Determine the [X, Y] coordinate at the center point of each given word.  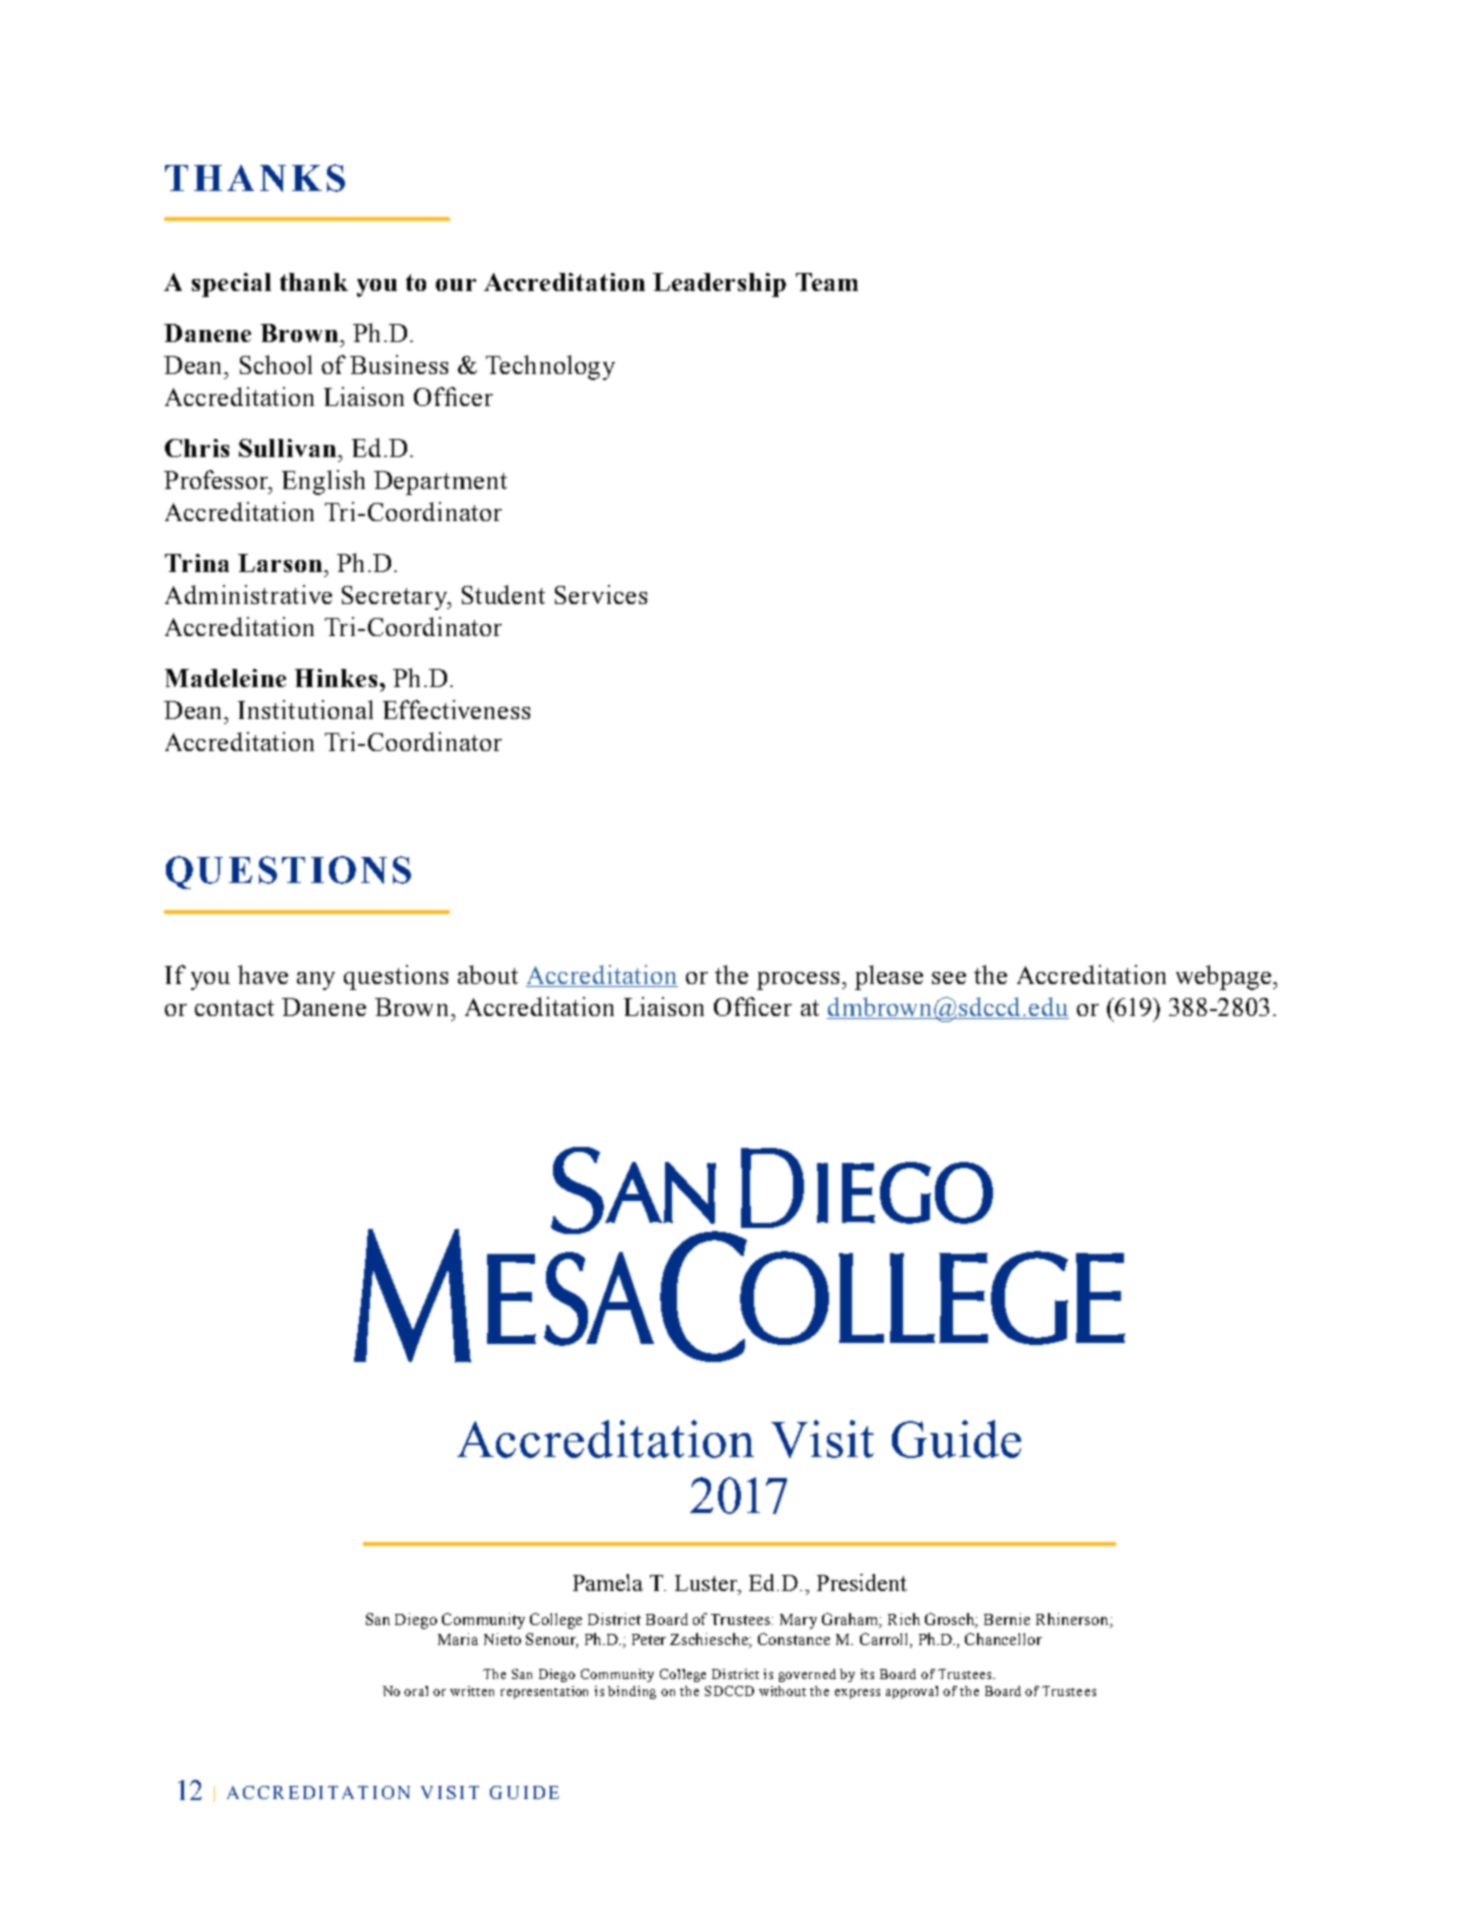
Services [601, 594]
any [316, 981]
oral [416, 1691]
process [798, 981]
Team [827, 282]
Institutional [305, 709]
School [276, 364]
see [949, 978]
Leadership [719, 285]
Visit [822, 1439]
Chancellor [1003, 1639]
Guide [956, 1439]
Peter [649, 1639]
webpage [1225, 977]
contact [234, 1008]
